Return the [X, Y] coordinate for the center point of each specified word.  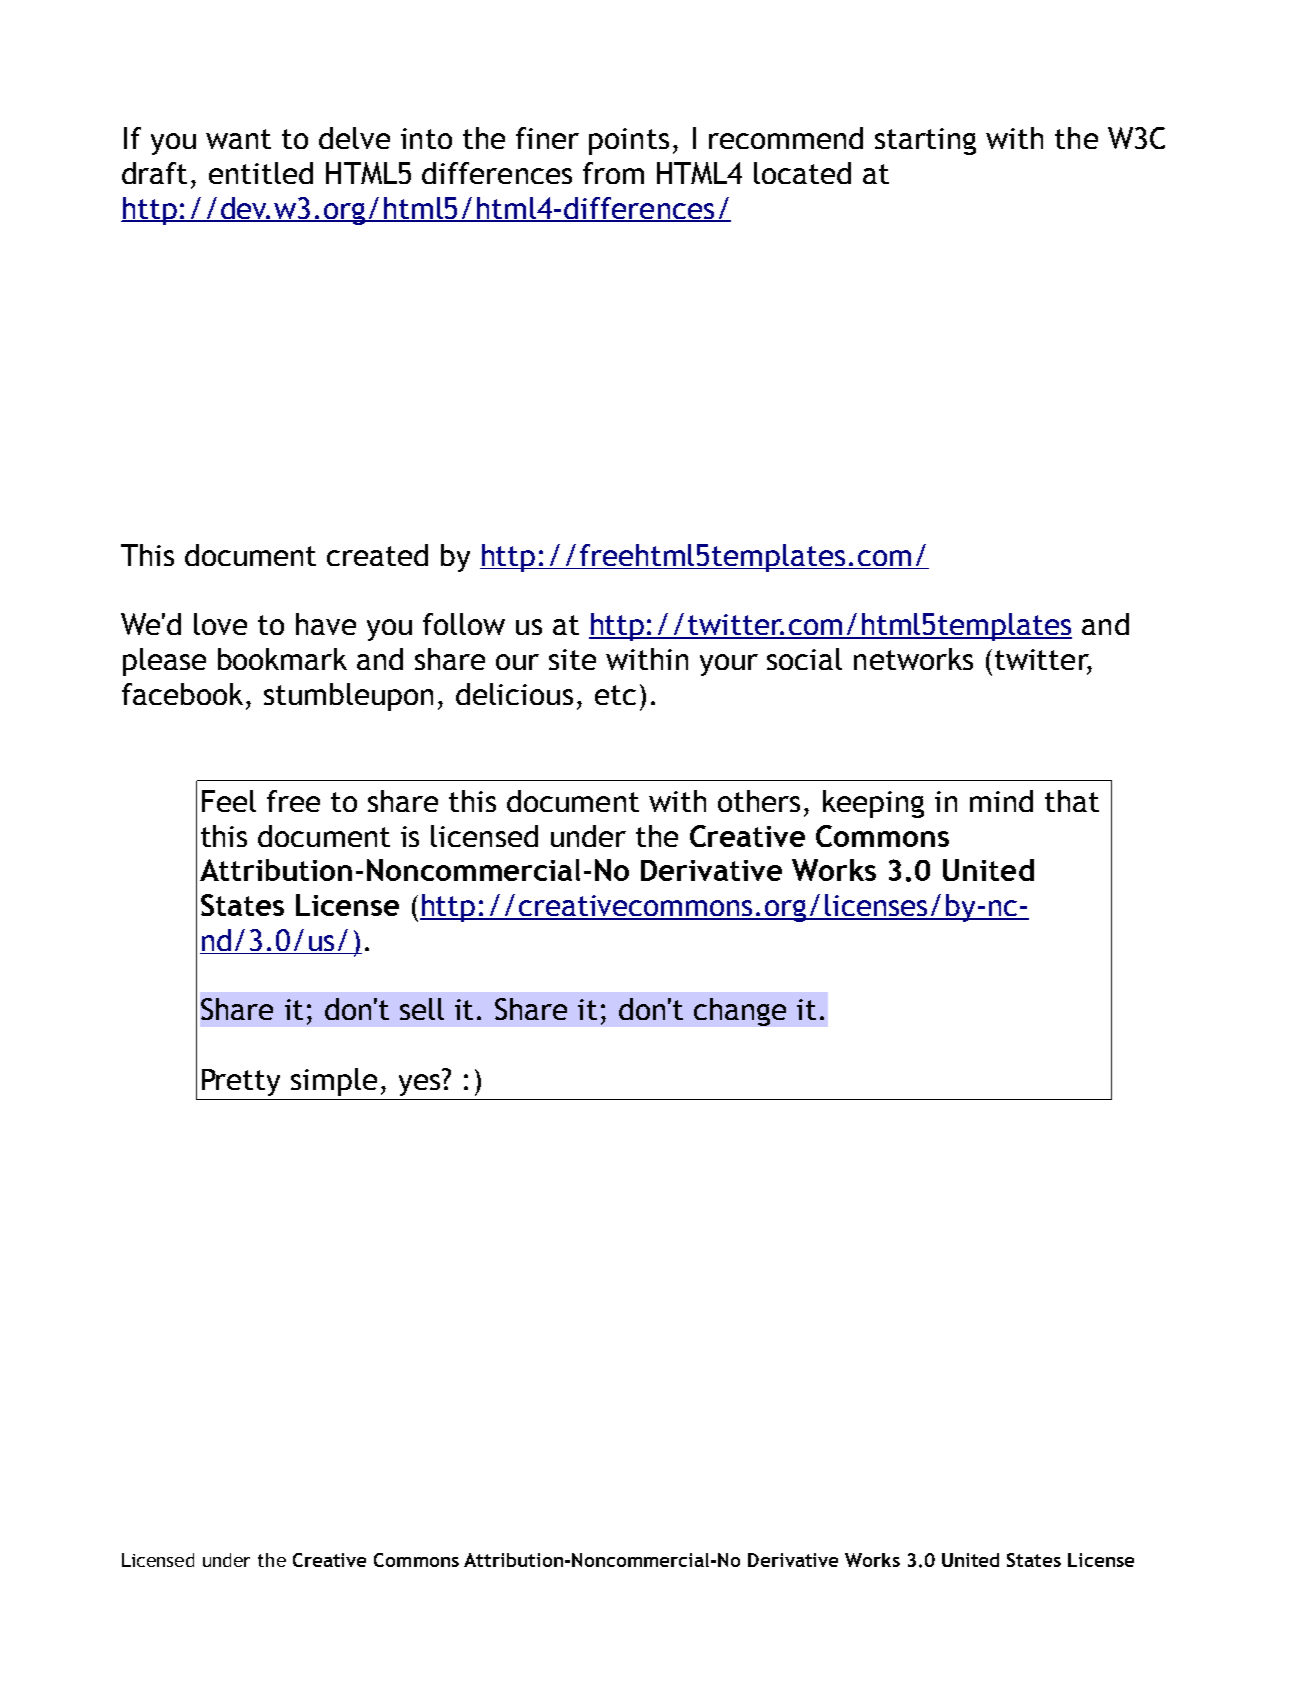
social [804, 659]
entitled [261, 173]
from [613, 173]
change [740, 1012]
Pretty [241, 1082]
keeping [873, 804]
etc [615, 695]
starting [925, 141]
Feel [229, 801]
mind [1001, 801]
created [377, 555]
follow [464, 624]
